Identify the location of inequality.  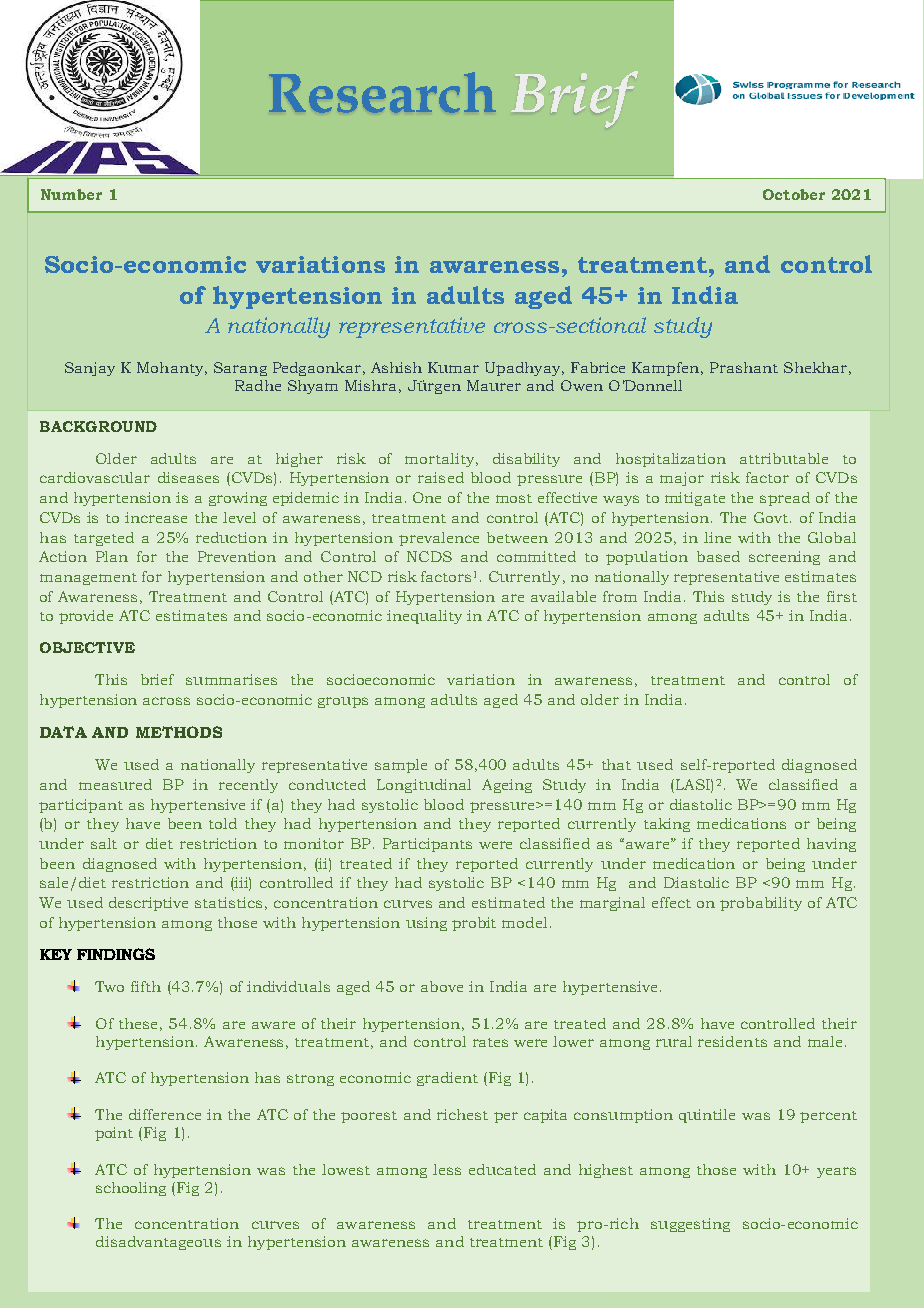
(424, 617).
